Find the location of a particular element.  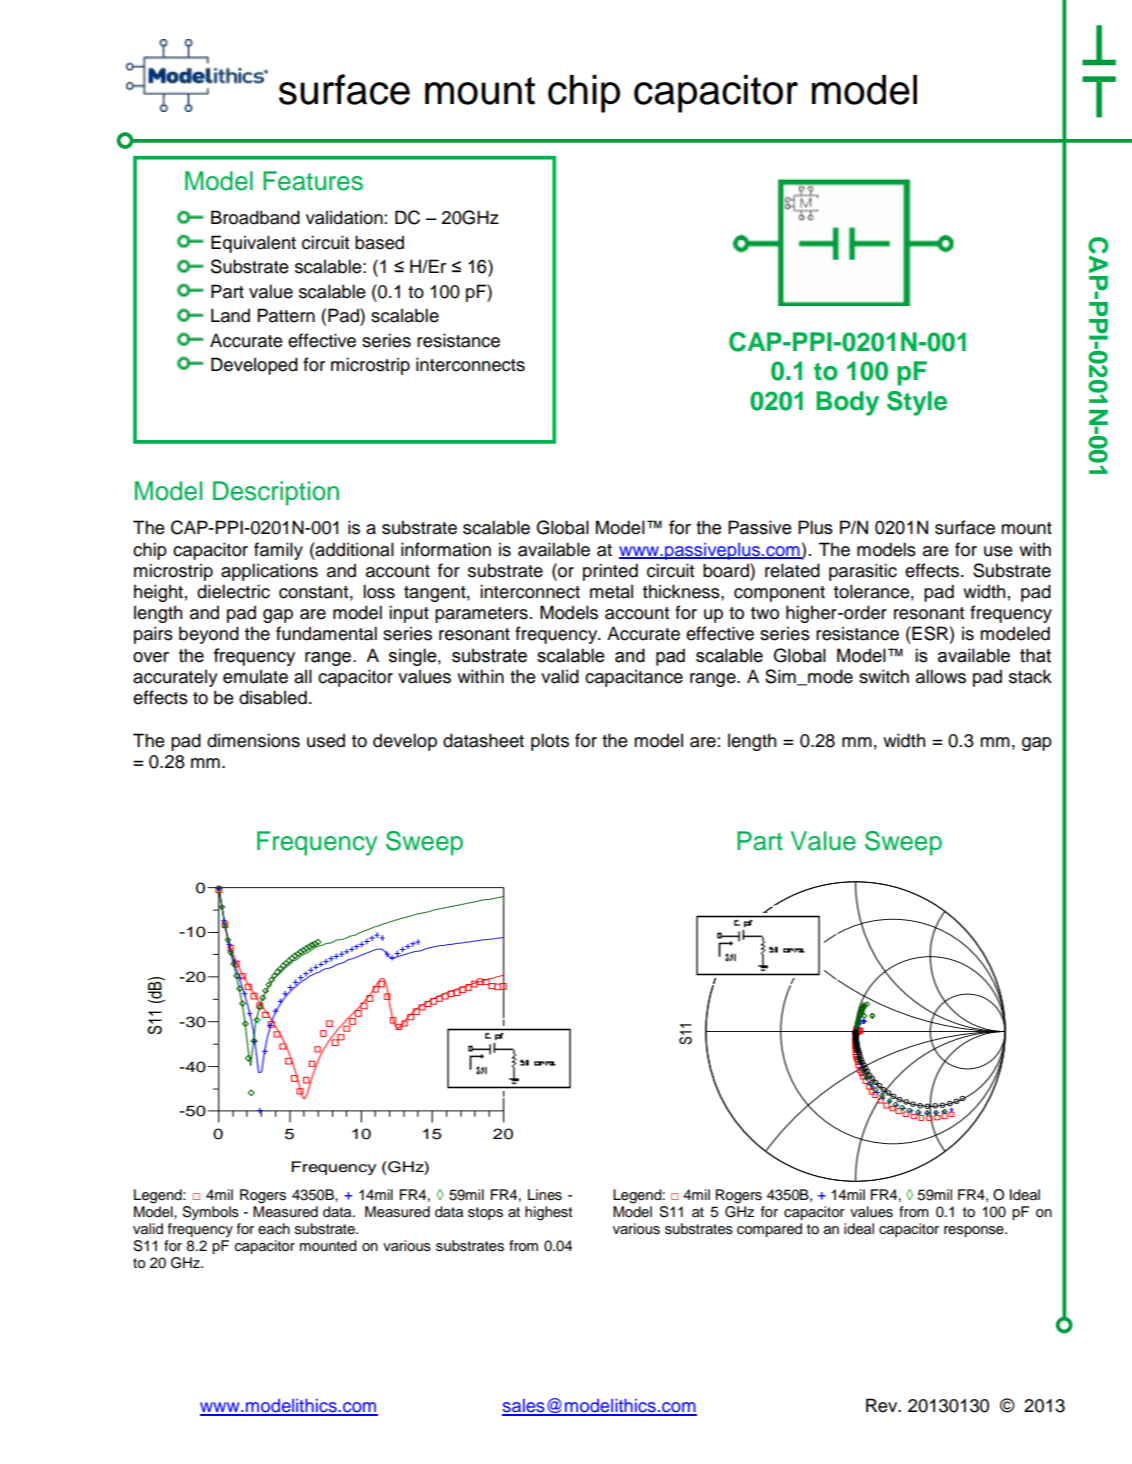

Style is located at coordinates (917, 403).
